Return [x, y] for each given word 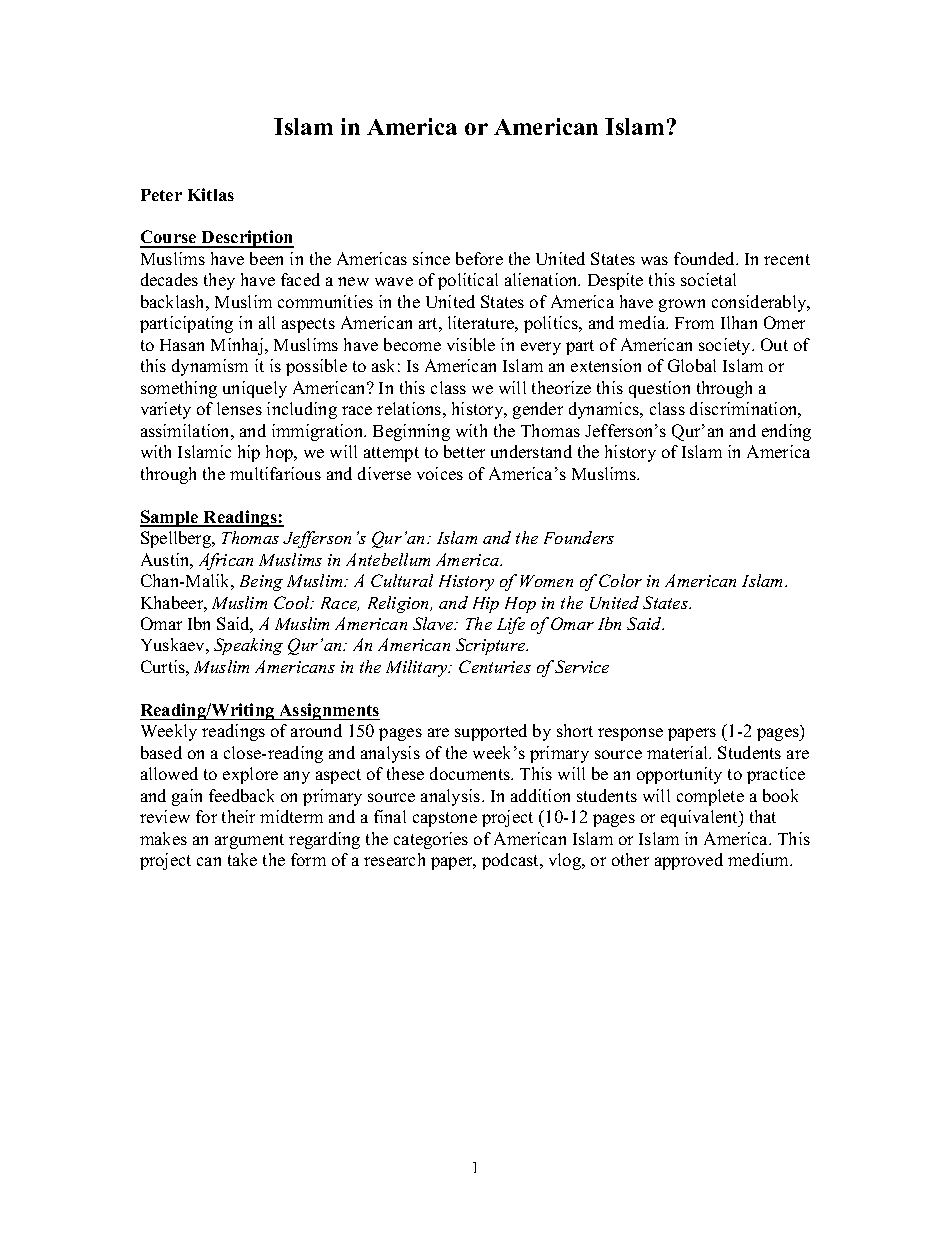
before [479, 258]
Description [246, 239]
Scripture [492, 646]
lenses [239, 408]
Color [620, 580]
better [464, 451]
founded [706, 258]
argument [249, 841]
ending [786, 432]
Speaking [248, 646]
